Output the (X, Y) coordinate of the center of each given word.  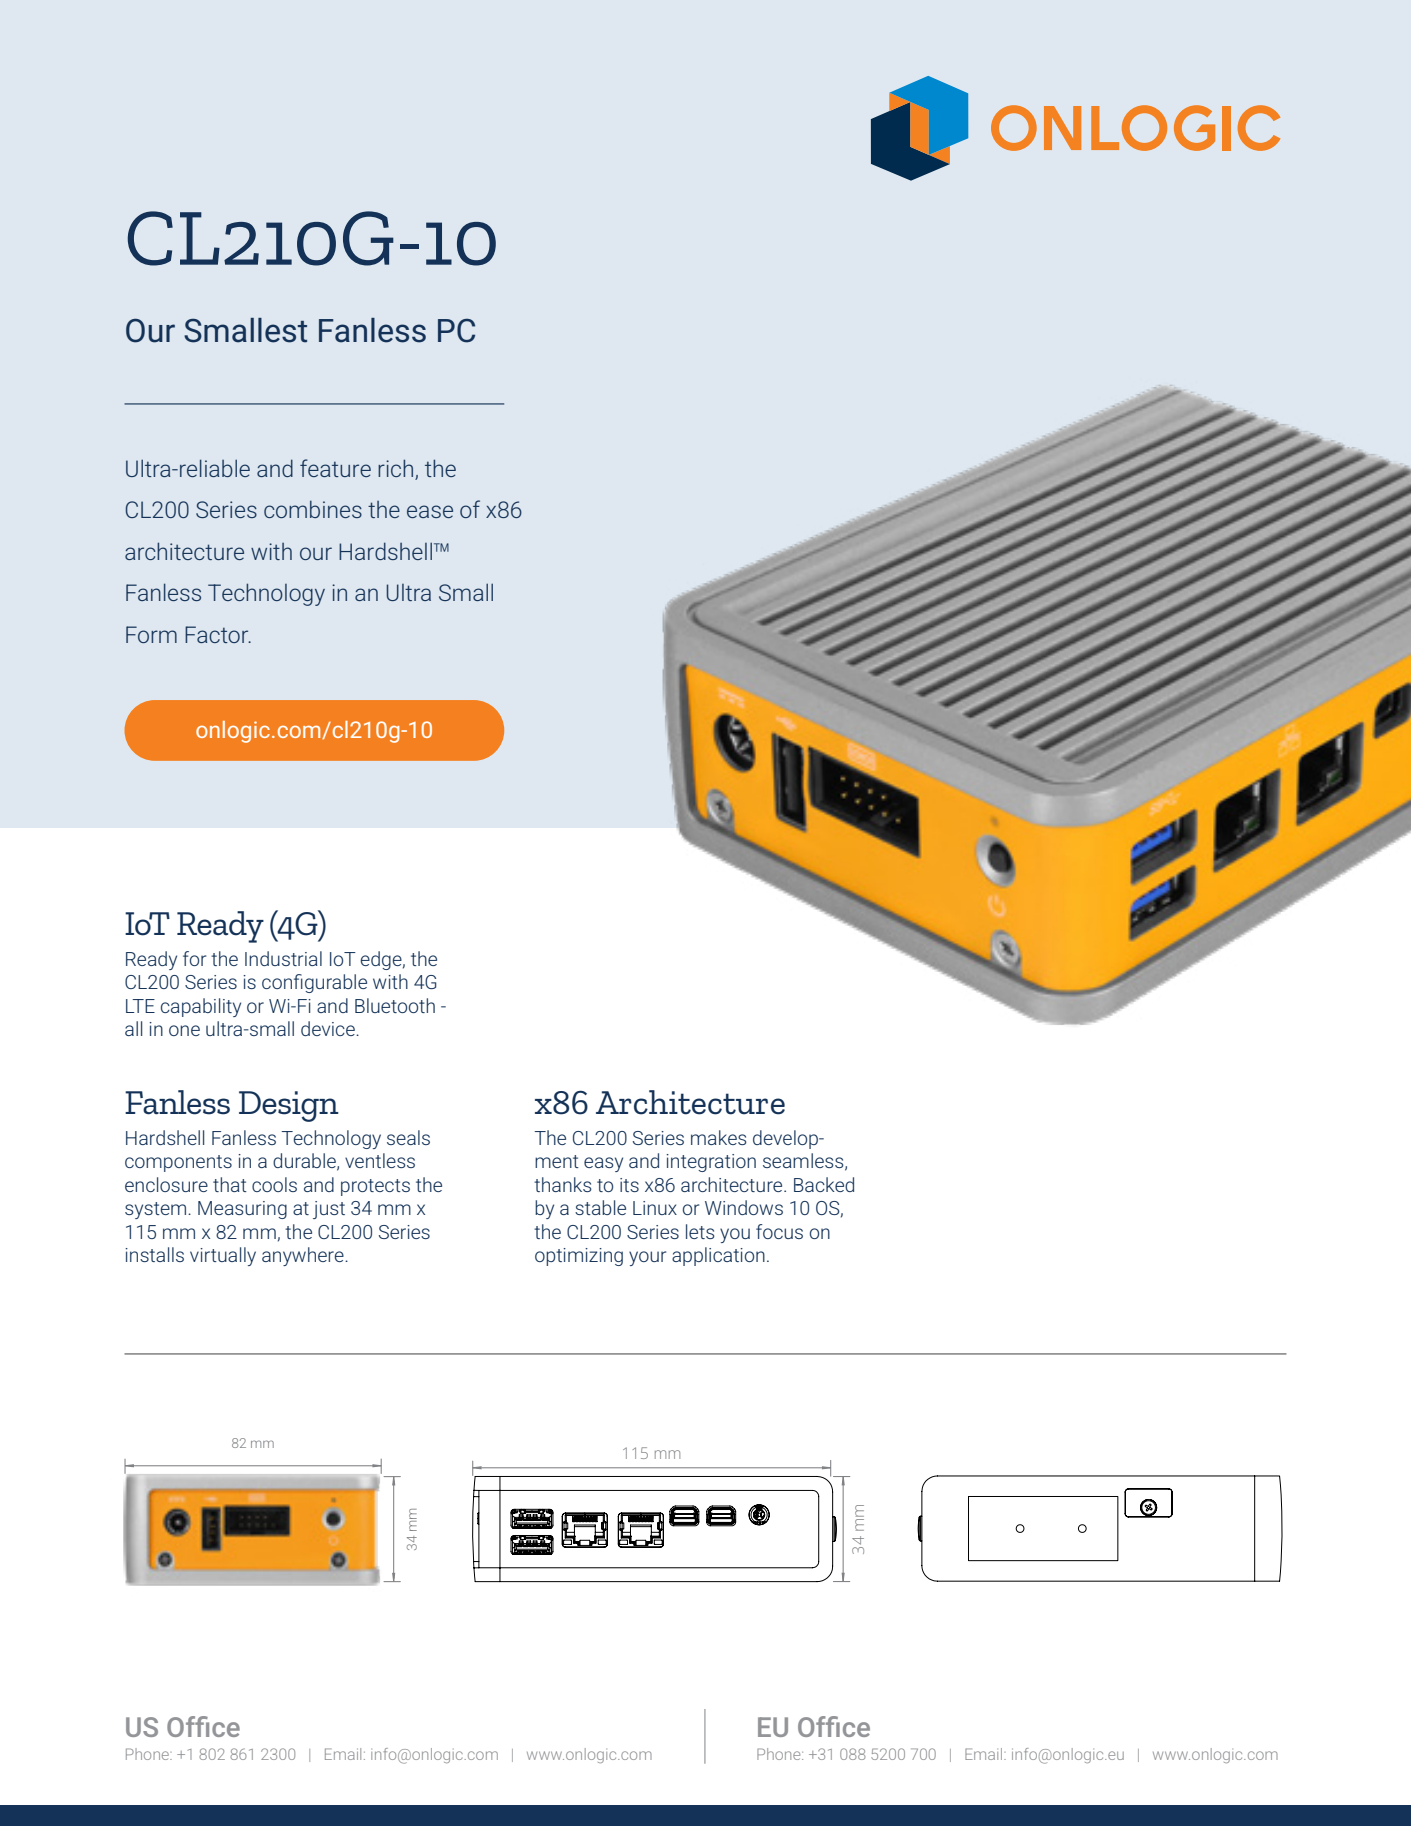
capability (201, 1007)
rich (395, 468)
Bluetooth (395, 1005)
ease (430, 511)
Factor (218, 634)
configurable (314, 983)
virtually (223, 1256)
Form (151, 634)
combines (313, 509)
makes (719, 1137)
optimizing (579, 1257)
